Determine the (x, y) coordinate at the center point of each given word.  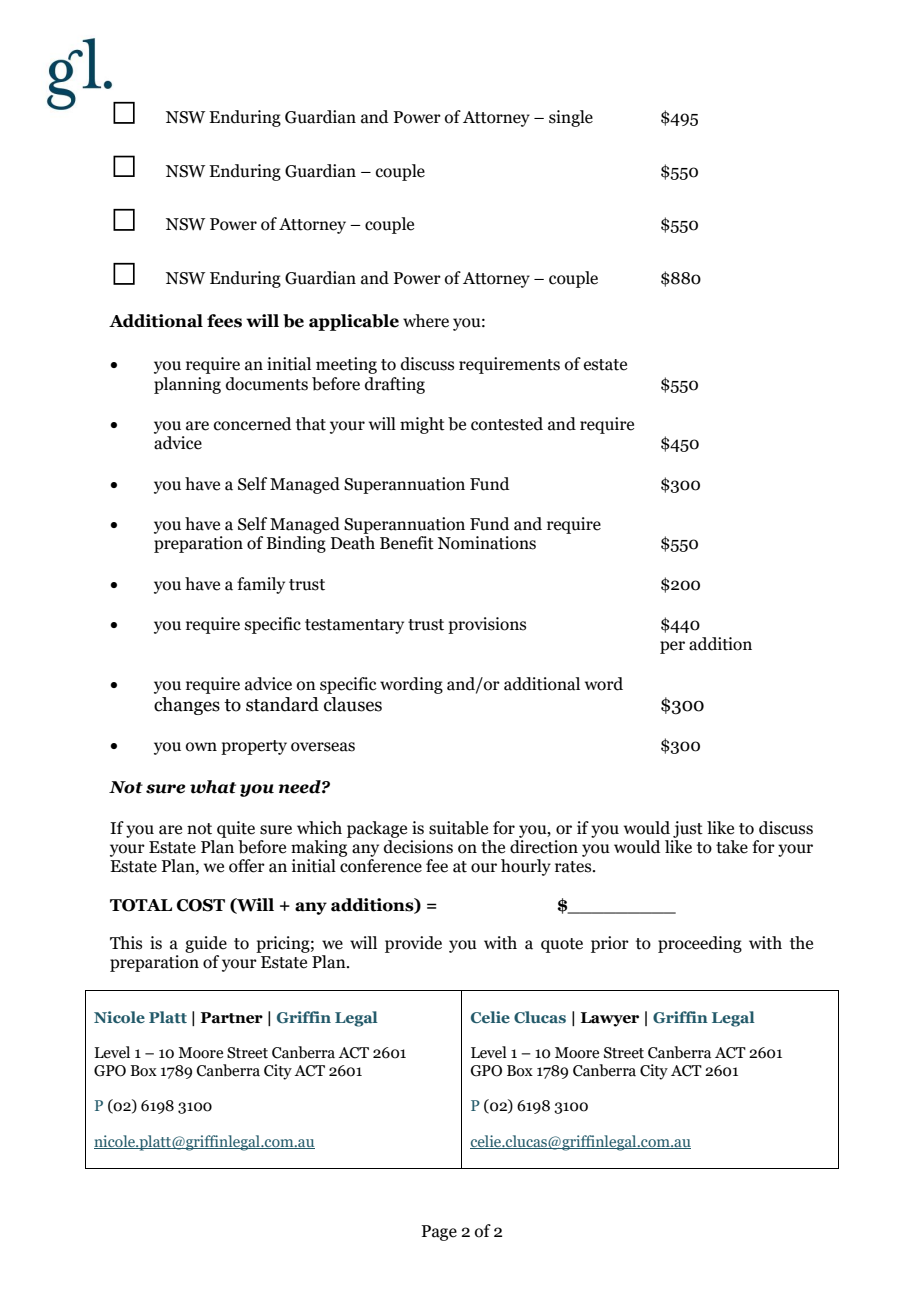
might (422, 425)
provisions (487, 625)
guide (206, 944)
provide (413, 944)
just (688, 829)
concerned (252, 424)
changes (187, 706)
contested (507, 424)
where (426, 321)
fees (224, 321)
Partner (232, 1018)
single (571, 118)
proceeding (700, 944)
